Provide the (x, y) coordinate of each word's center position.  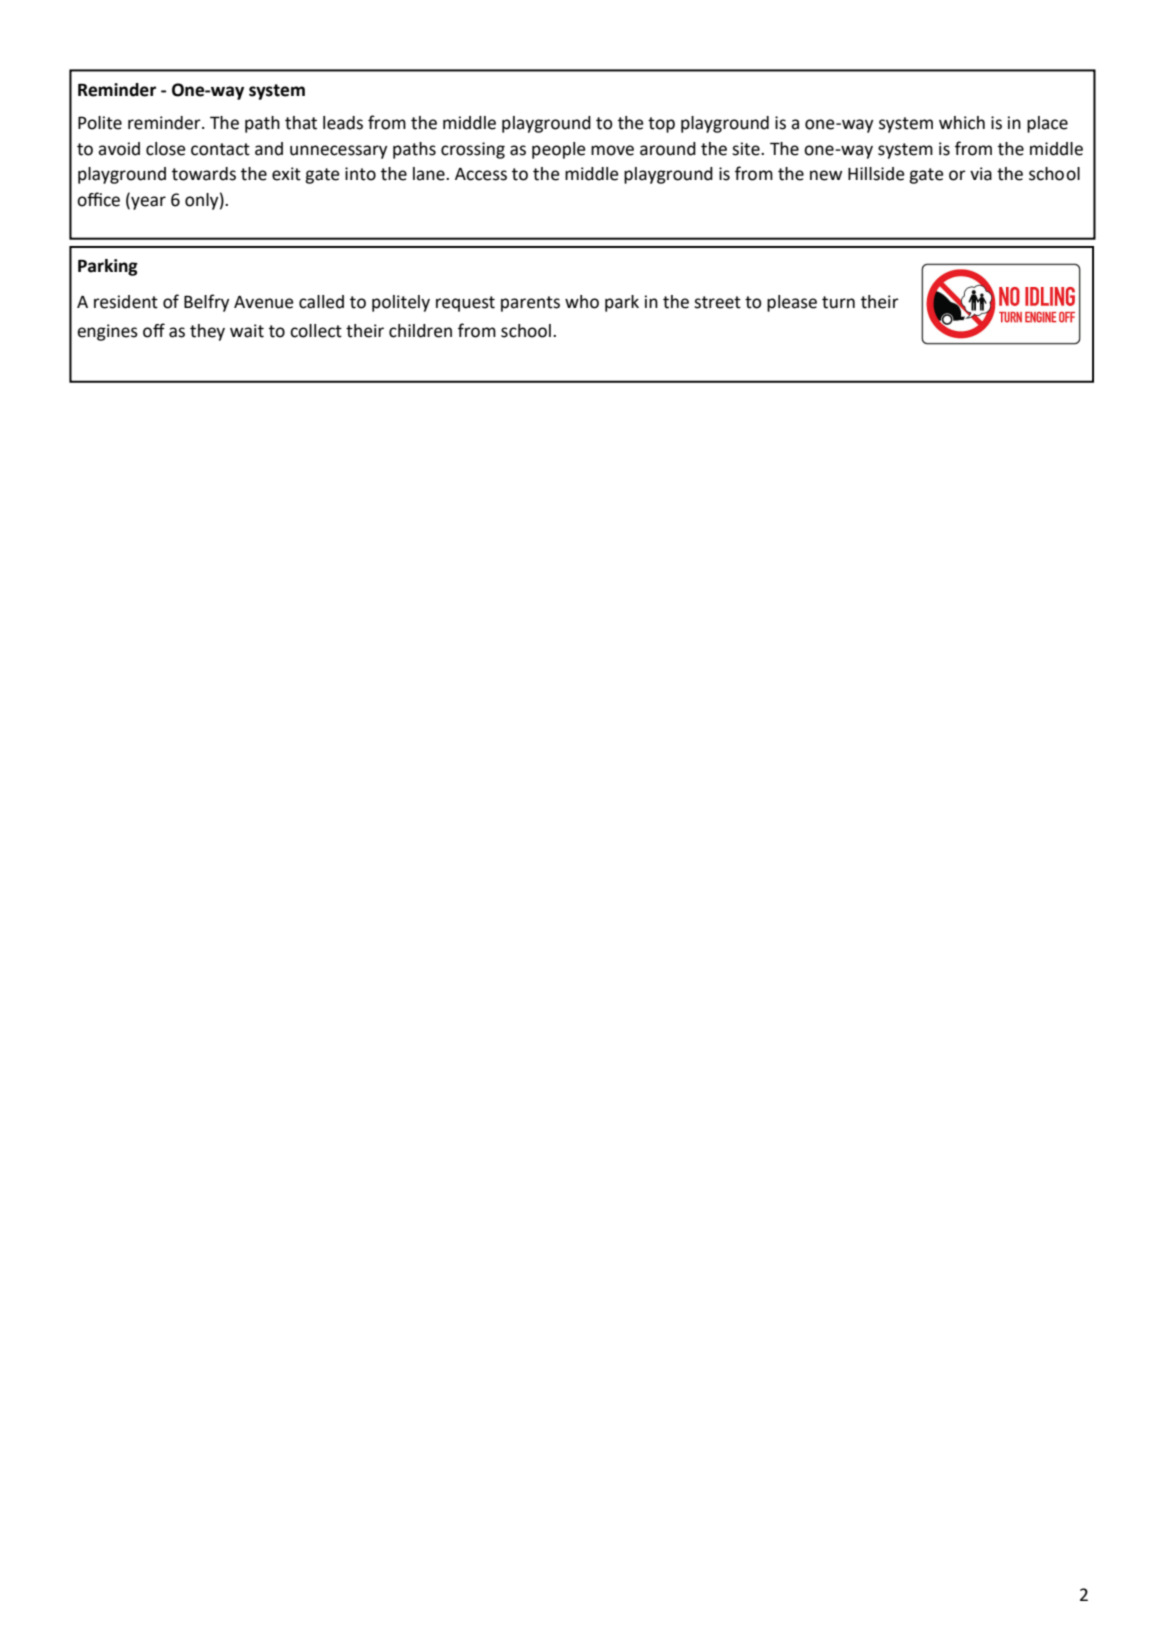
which (962, 123)
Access (481, 174)
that (301, 123)
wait (247, 331)
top (661, 125)
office (98, 199)
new (826, 175)
